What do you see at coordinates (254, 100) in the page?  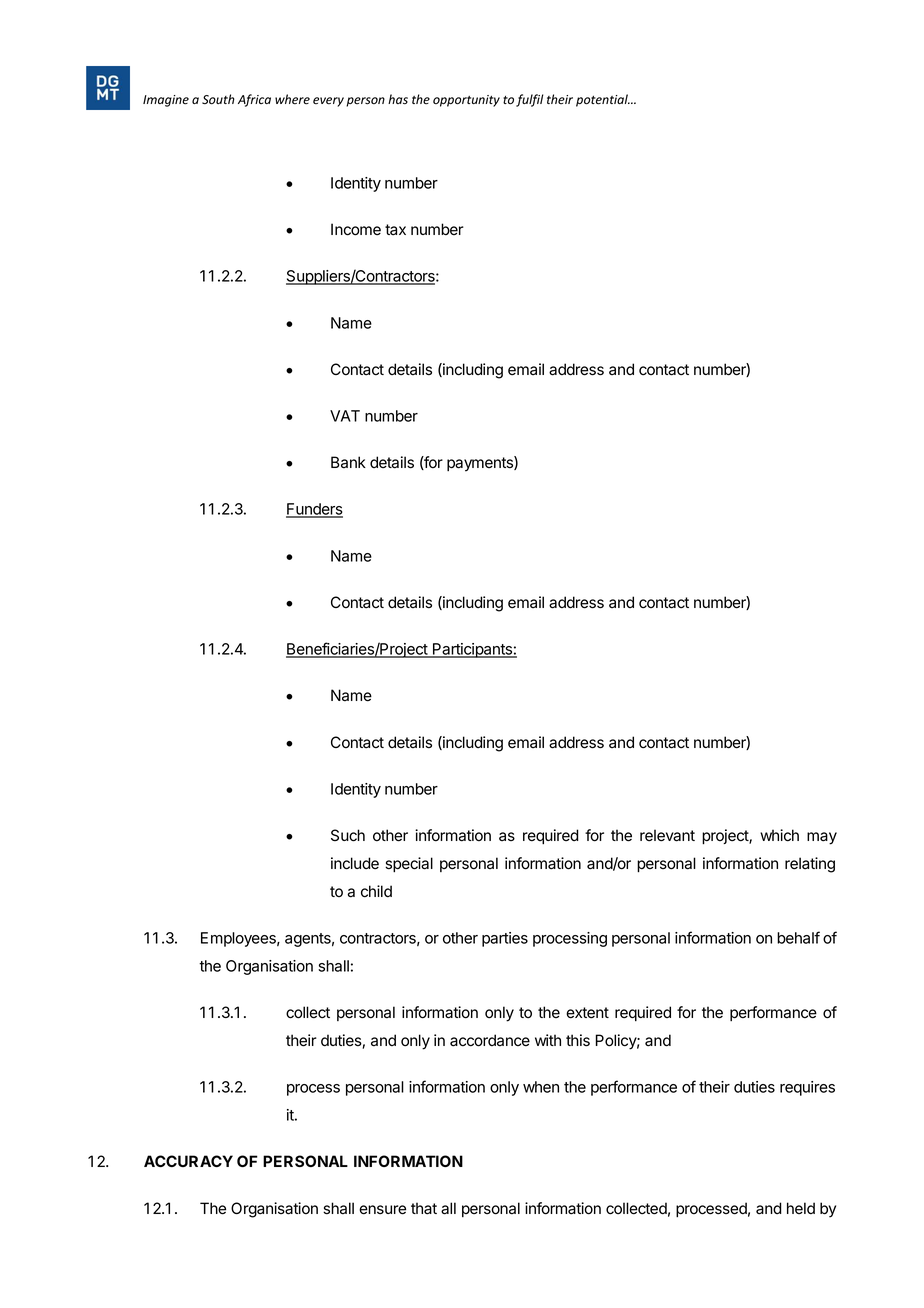 I see `Africa` at bounding box center [254, 100].
